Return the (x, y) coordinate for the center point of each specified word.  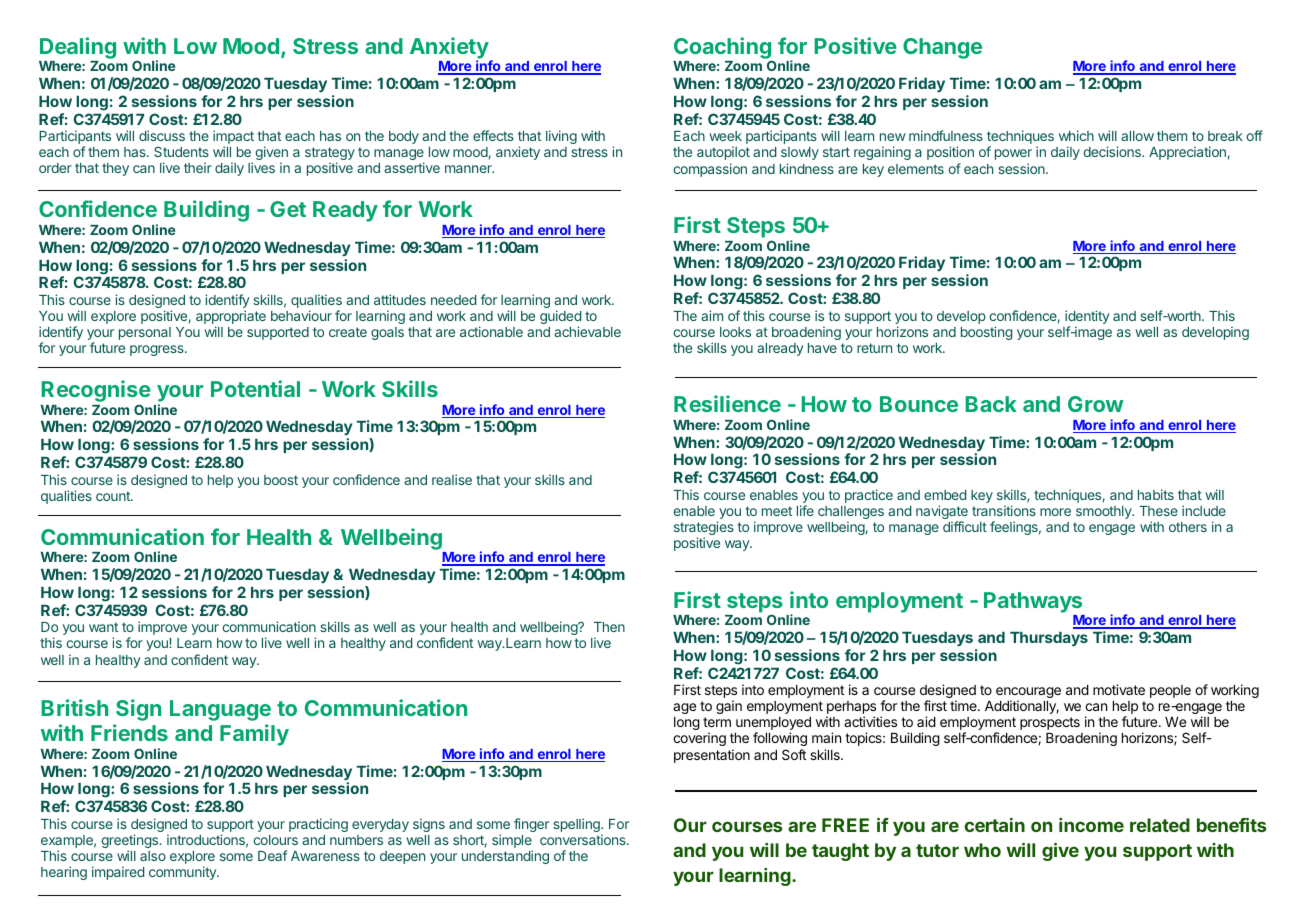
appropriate (231, 318)
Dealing (78, 48)
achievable (587, 331)
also (153, 856)
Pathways (1033, 602)
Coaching (723, 49)
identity (1087, 318)
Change (942, 48)
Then (609, 627)
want (103, 627)
